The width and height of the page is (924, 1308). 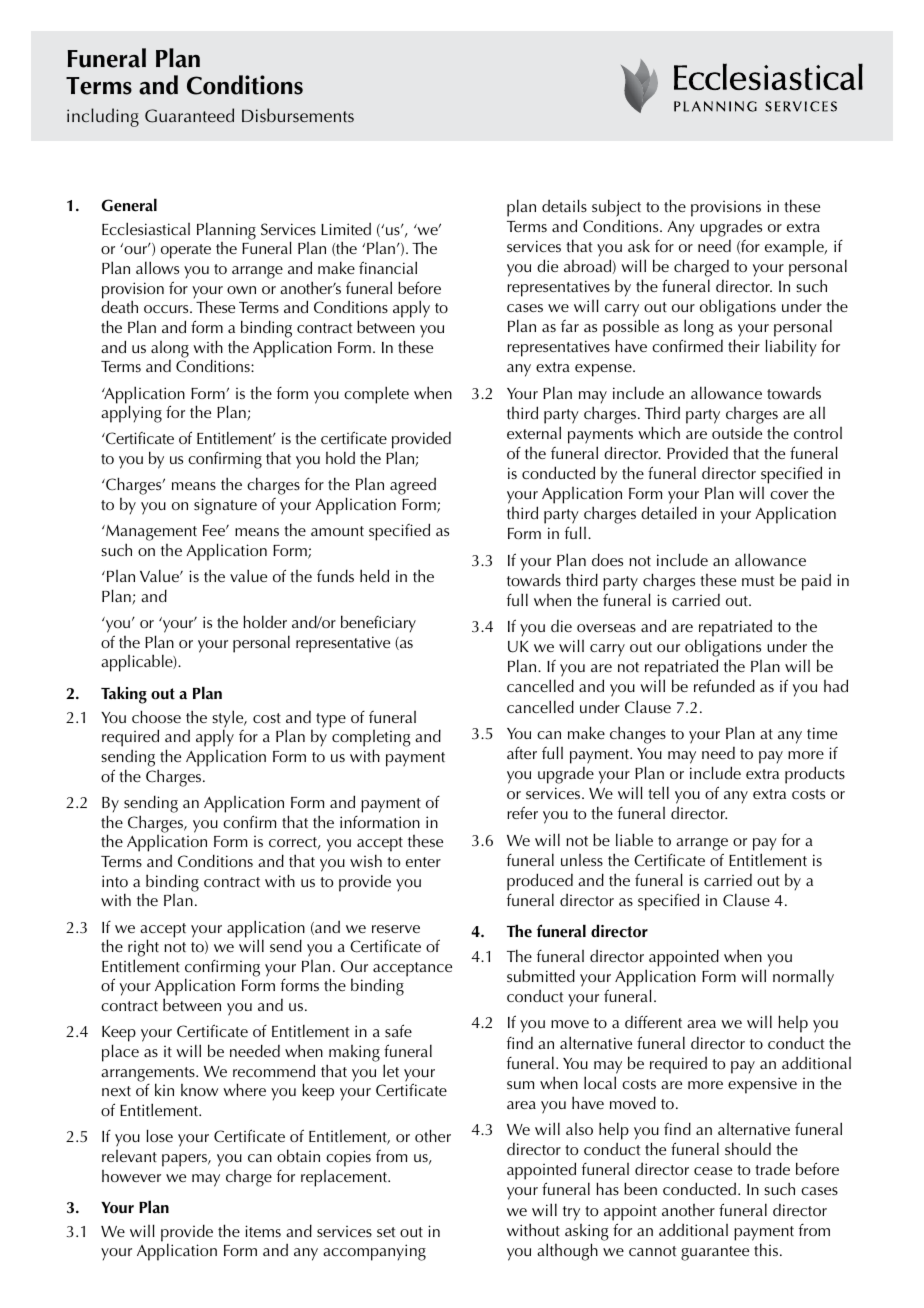 What do you see at coordinates (386, 1232) in the page?
I see `set` at bounding box center [386, 1232].
